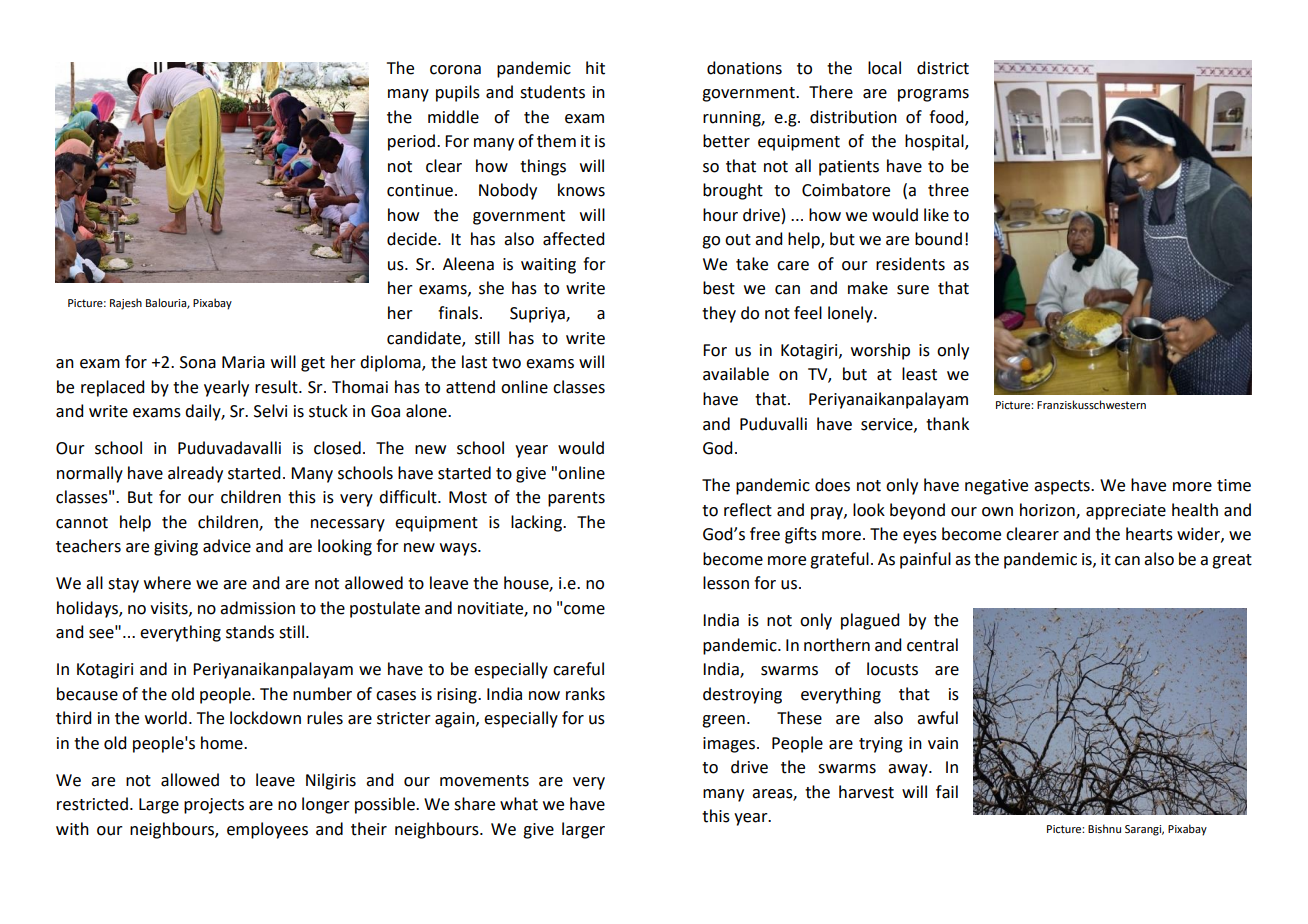  I want to click on already, so click(195, 474).
